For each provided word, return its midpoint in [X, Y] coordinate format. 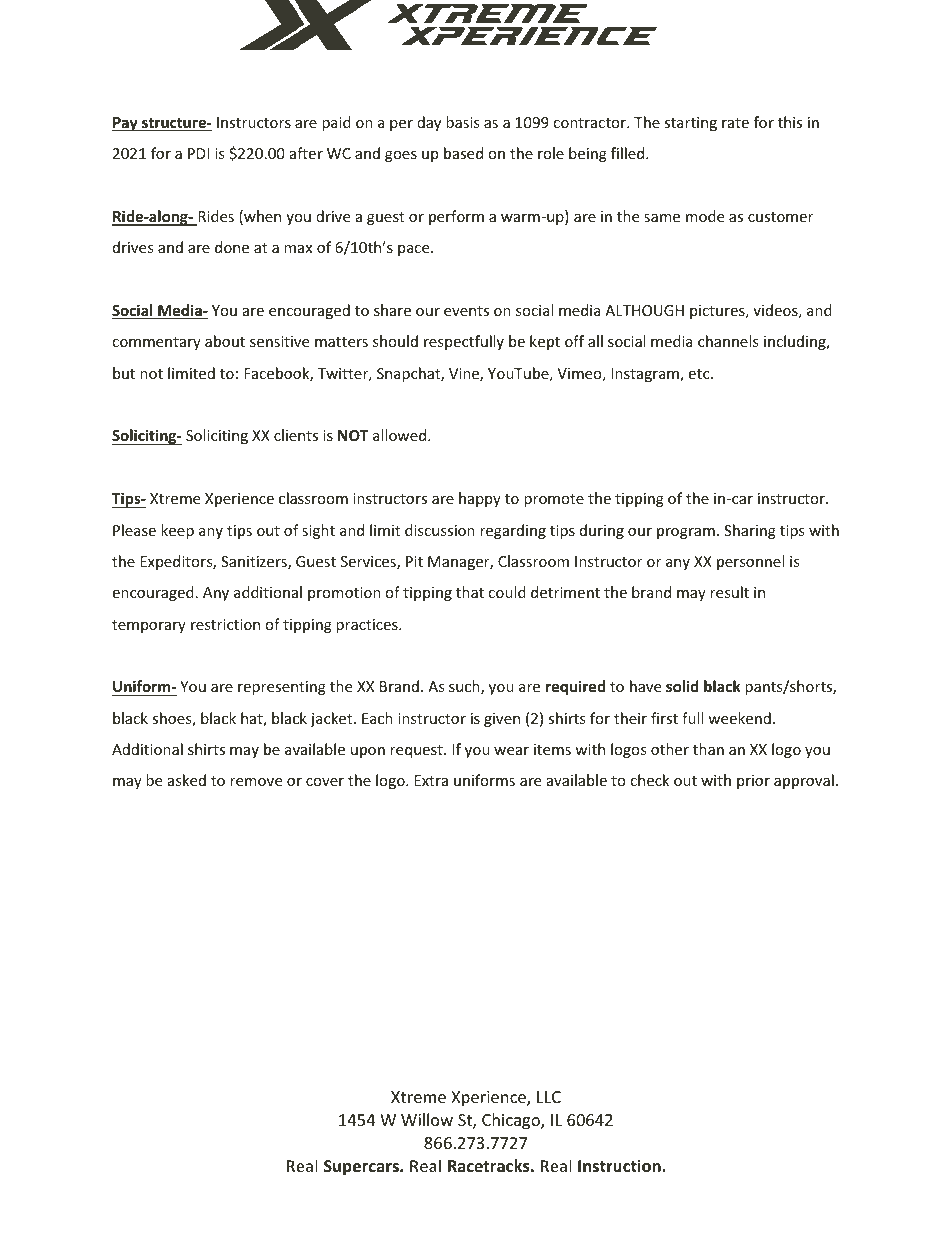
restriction [225, 624]
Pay [126, 124]
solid [682, 686]
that [470, 592]
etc [700, 374]
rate [735, 123]
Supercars [362, 1168]
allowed [401, 435]
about [225, 341]
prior [753, 782]
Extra [431, 780]
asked [187, 780]
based [463, 153]
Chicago [512, 1121]
